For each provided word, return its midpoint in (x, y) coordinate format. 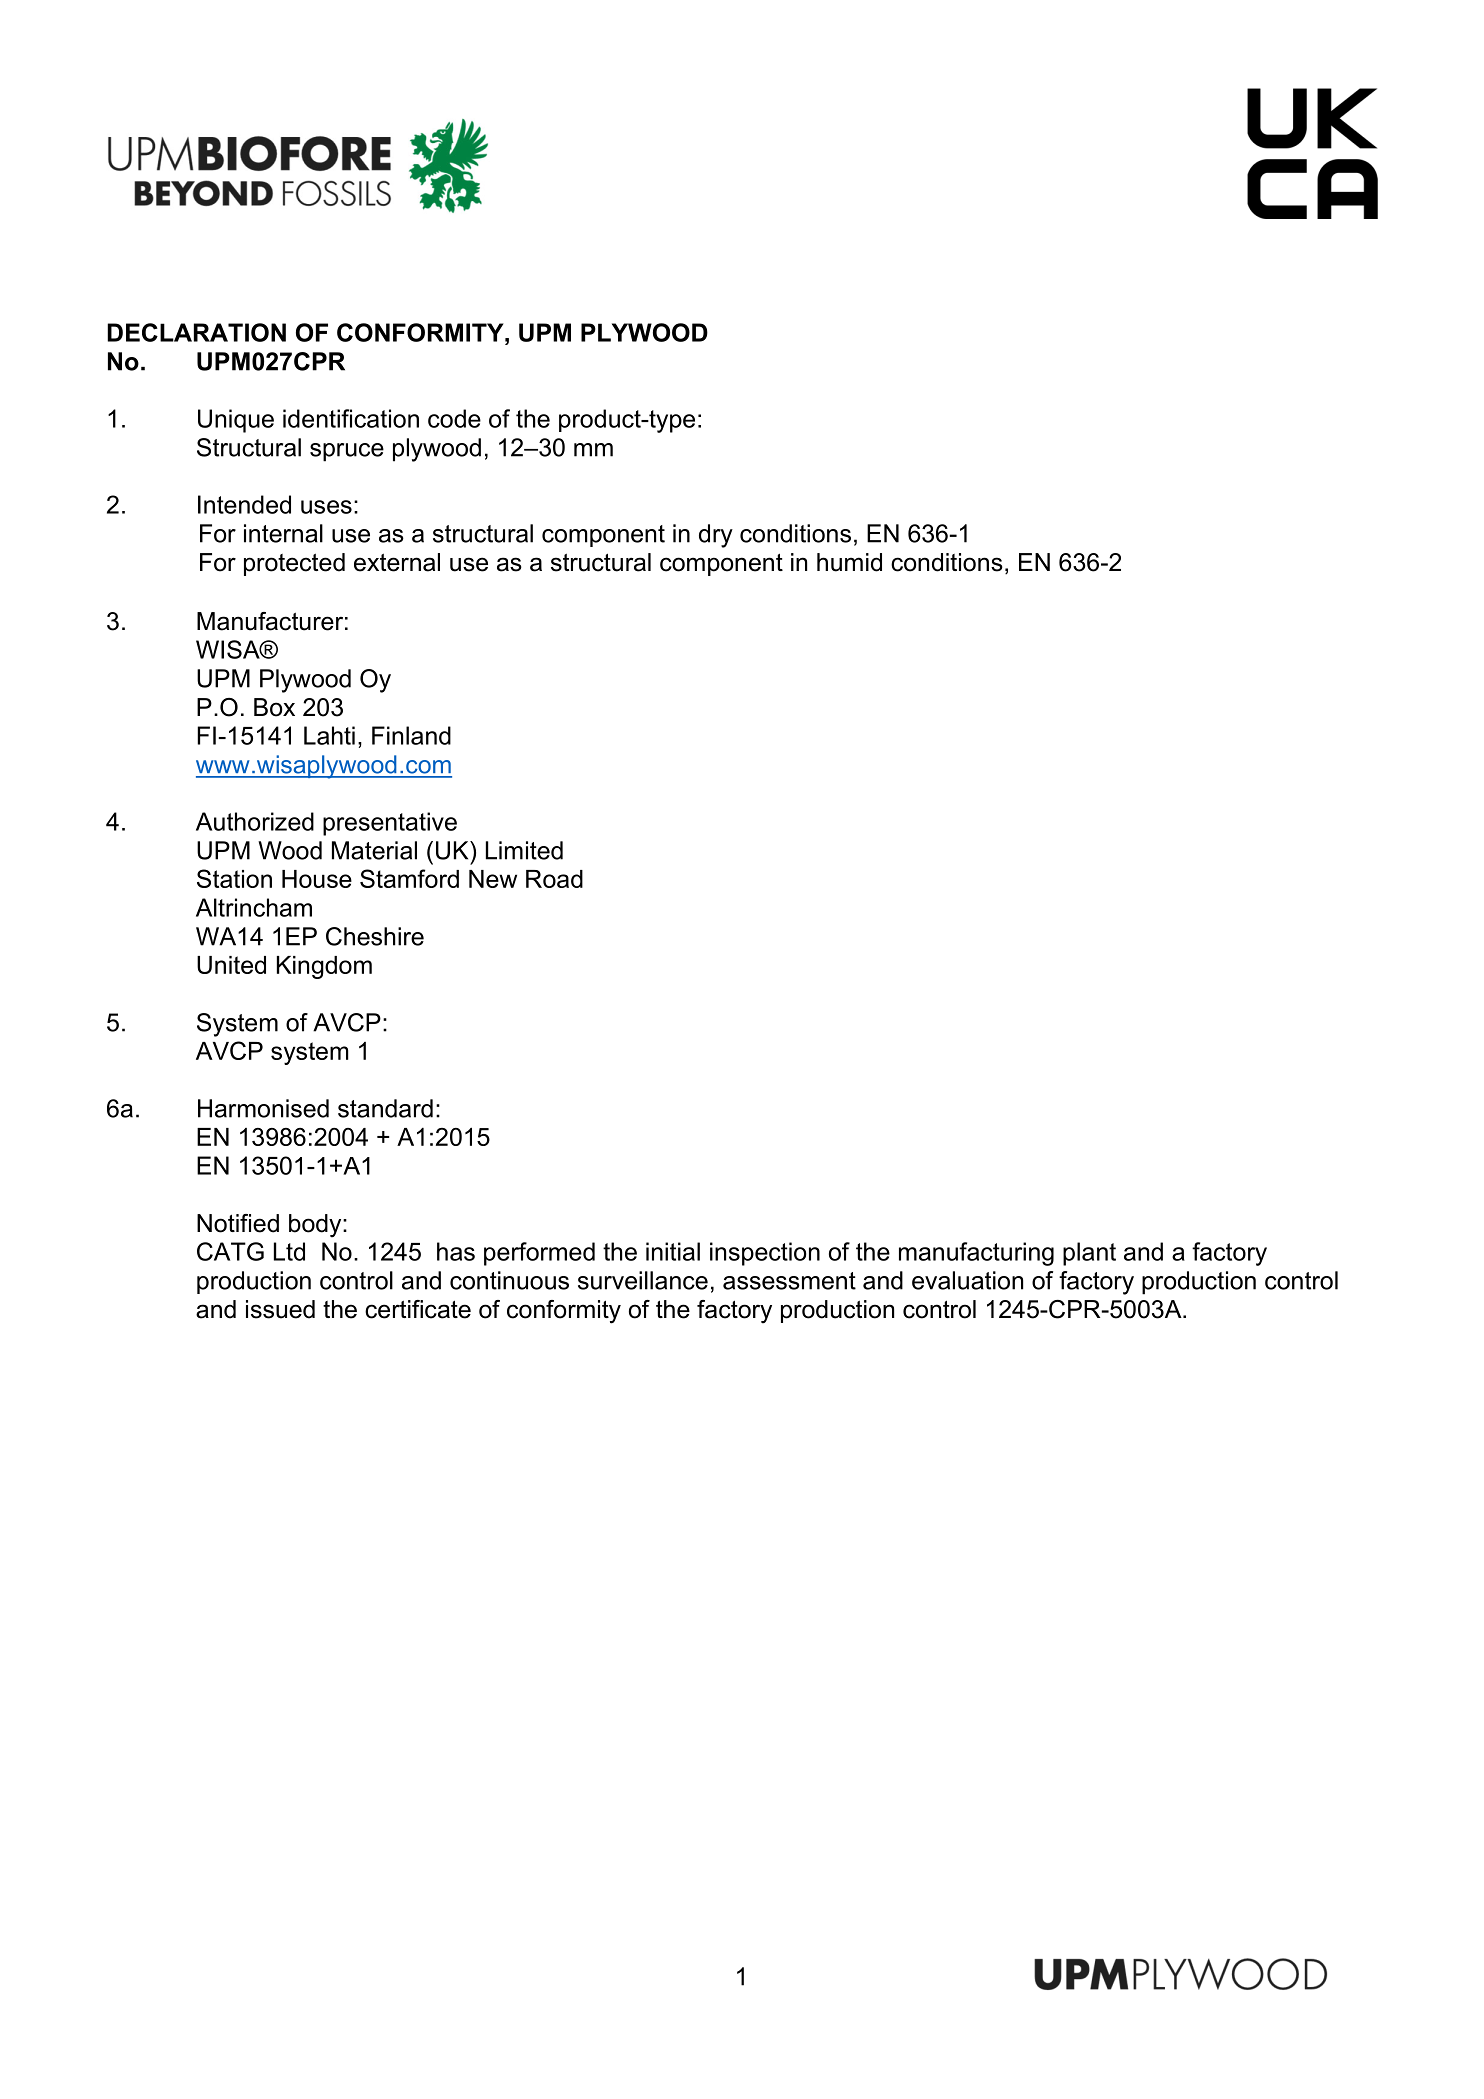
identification (351, 418)
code (454, 418)
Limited (524, 850)
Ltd (289, 1251)
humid (849, 562)
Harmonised (263, 1108)
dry (716, 536)
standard (385, 1108)
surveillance (643, 1280)
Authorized (255, 821)
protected (294, 564)
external (397, 562)
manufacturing (976, 1254)
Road (554, 879)
